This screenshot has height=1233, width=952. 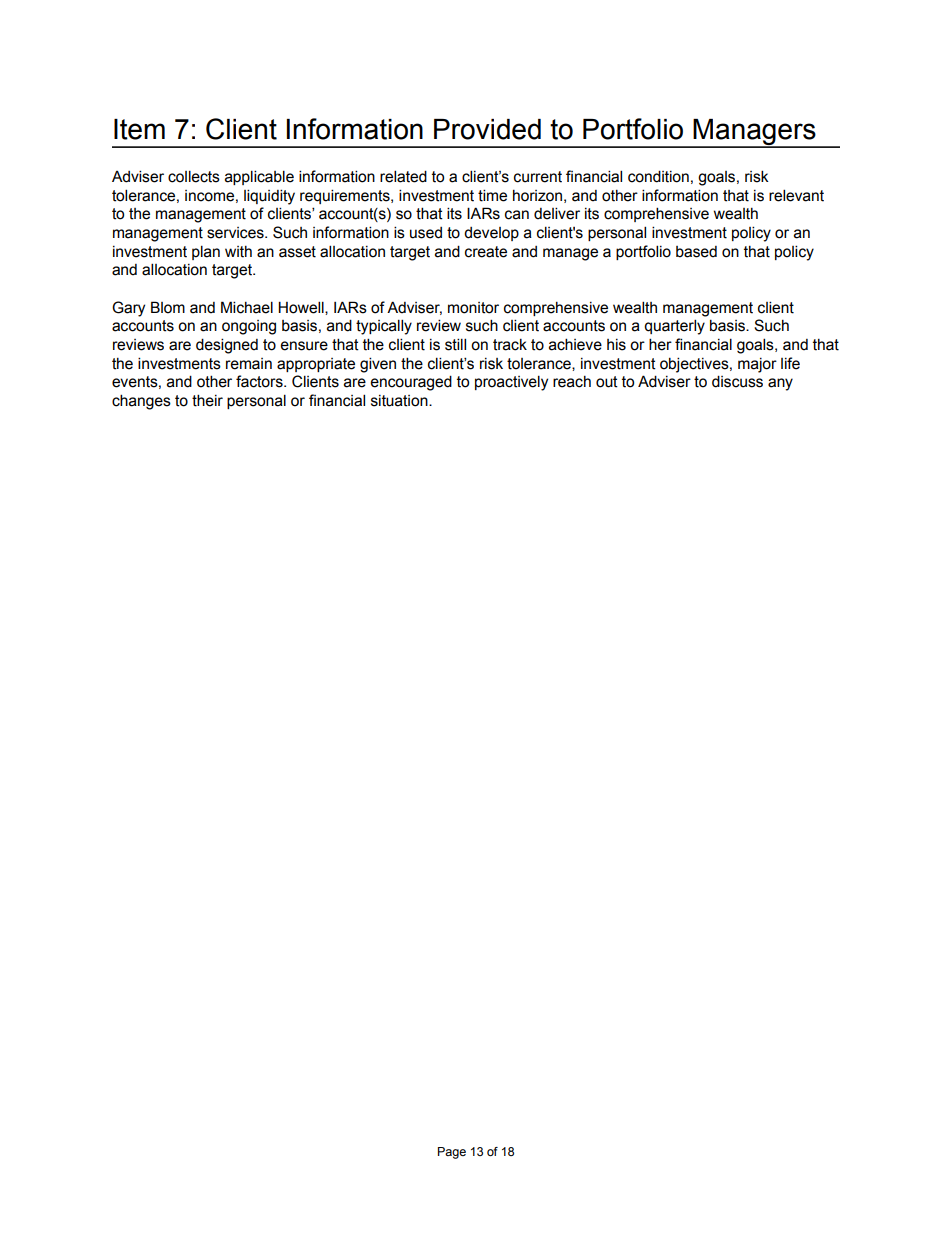 What do you see at coordinates (487, 129) in the screenshot?
I see `Provided` at bounding box center [487, 129].
